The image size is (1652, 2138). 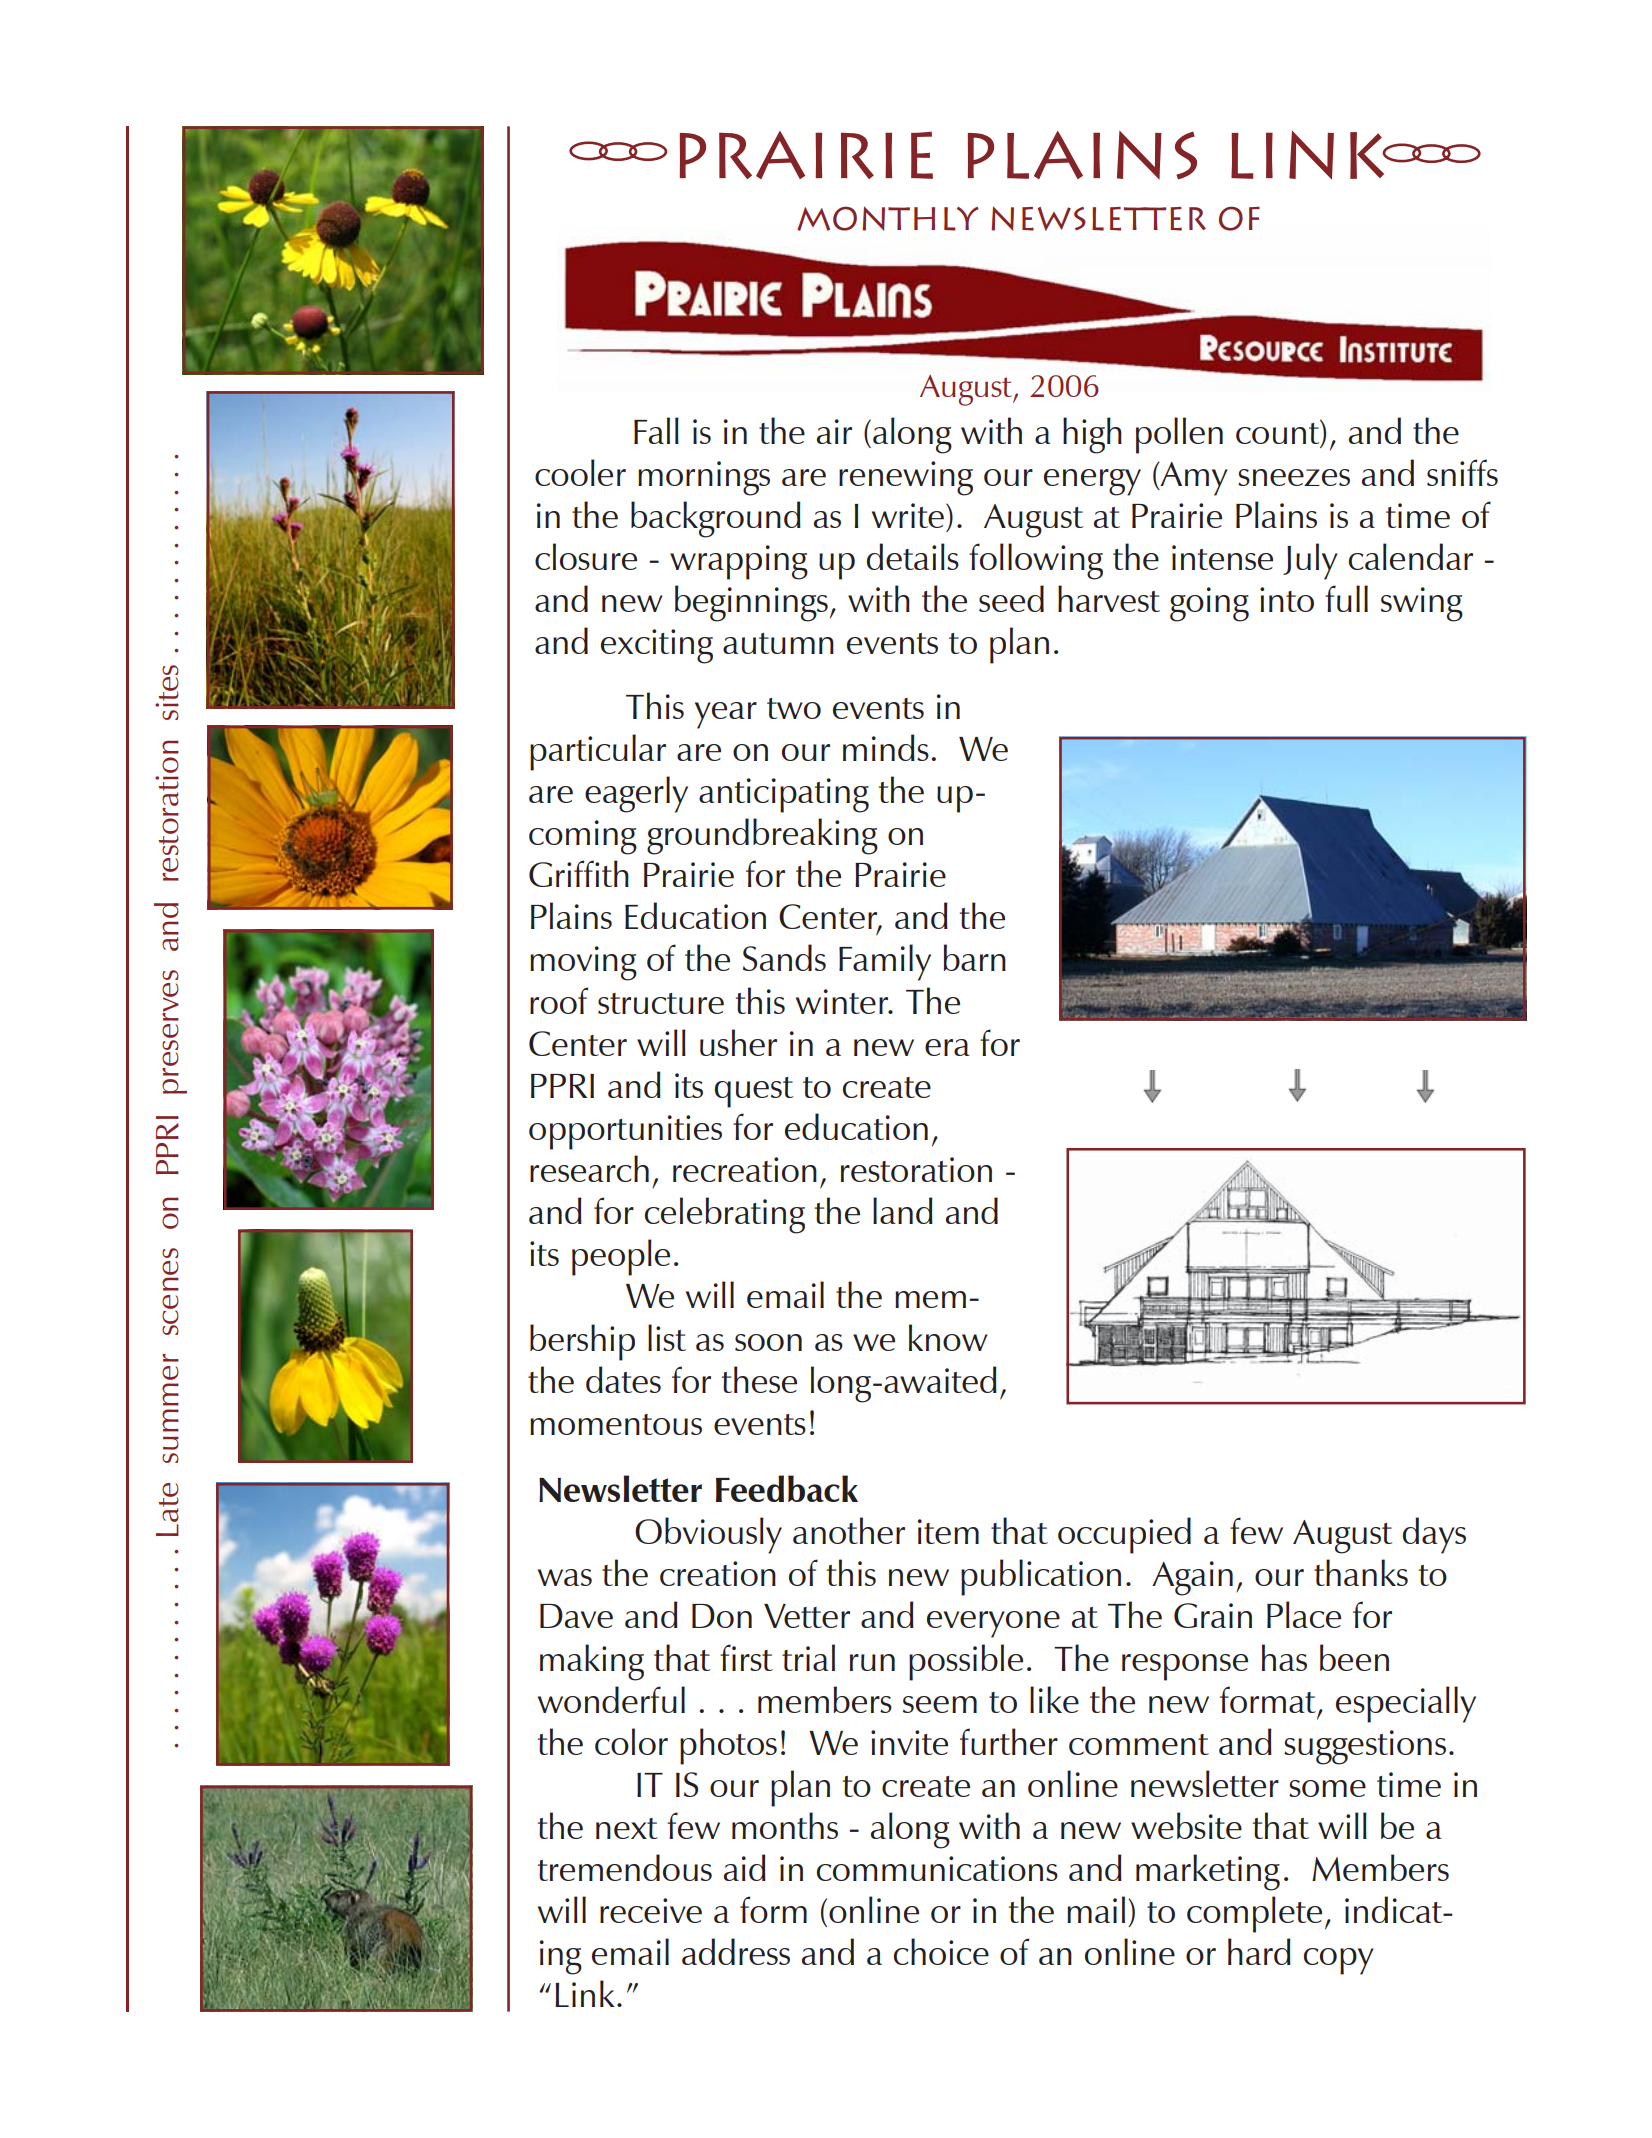 What do you see at coordinates (651, 1910) in the screenshot?
I see `receive` at bounding box center [651, 1910].
